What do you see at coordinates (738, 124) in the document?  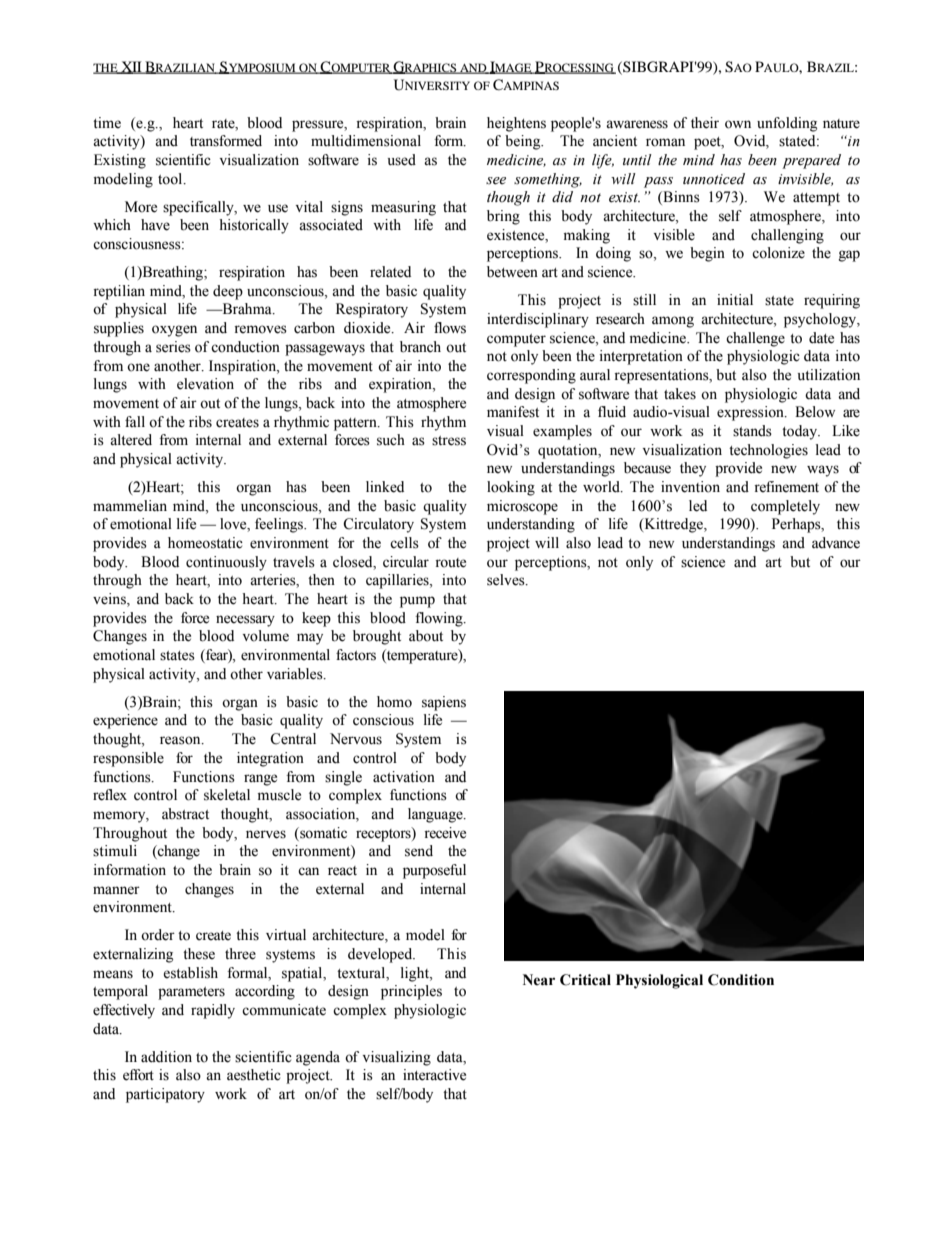 I see `own` at bounding box center [738, 124].
